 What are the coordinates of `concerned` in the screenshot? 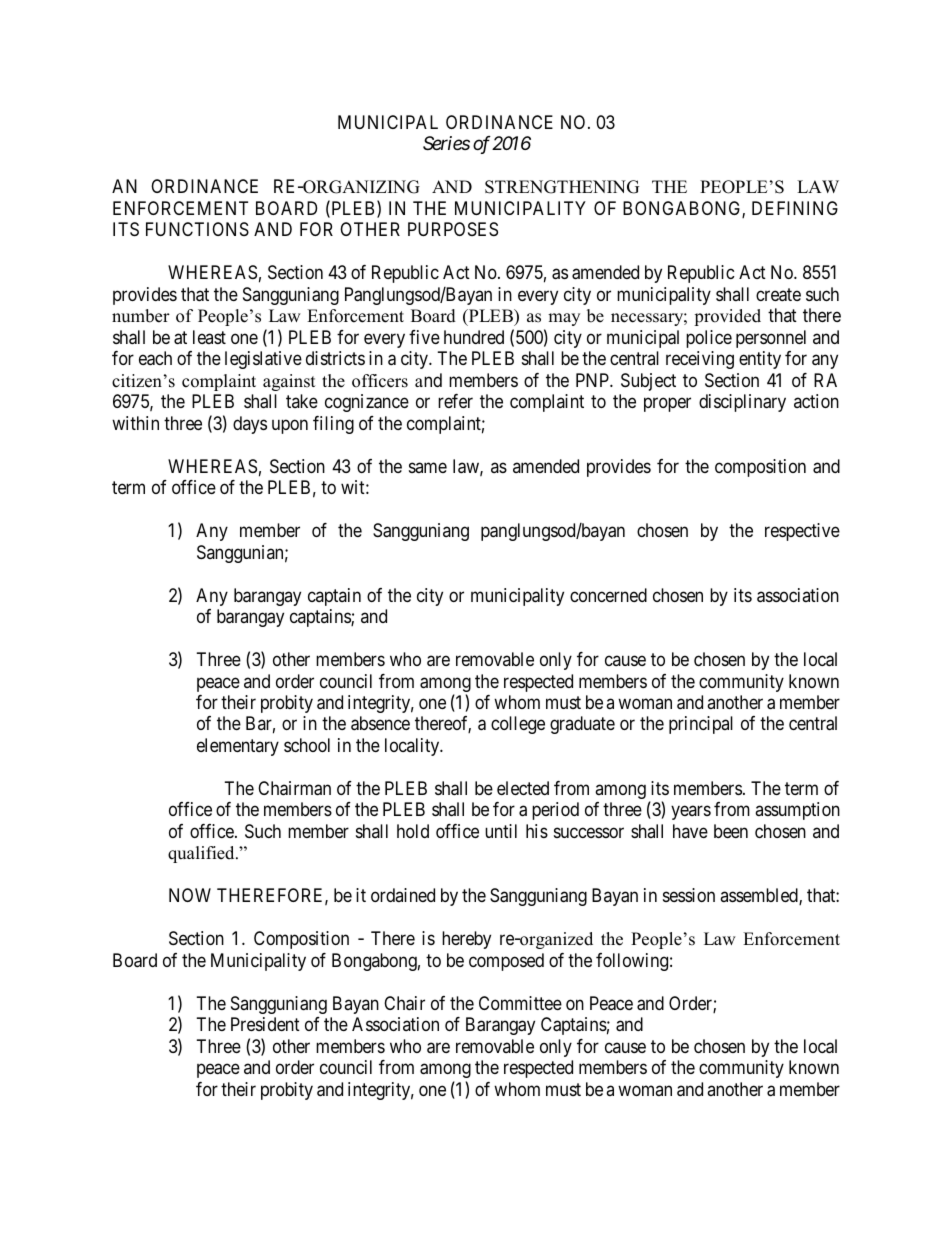 It's located at (608, 595).
